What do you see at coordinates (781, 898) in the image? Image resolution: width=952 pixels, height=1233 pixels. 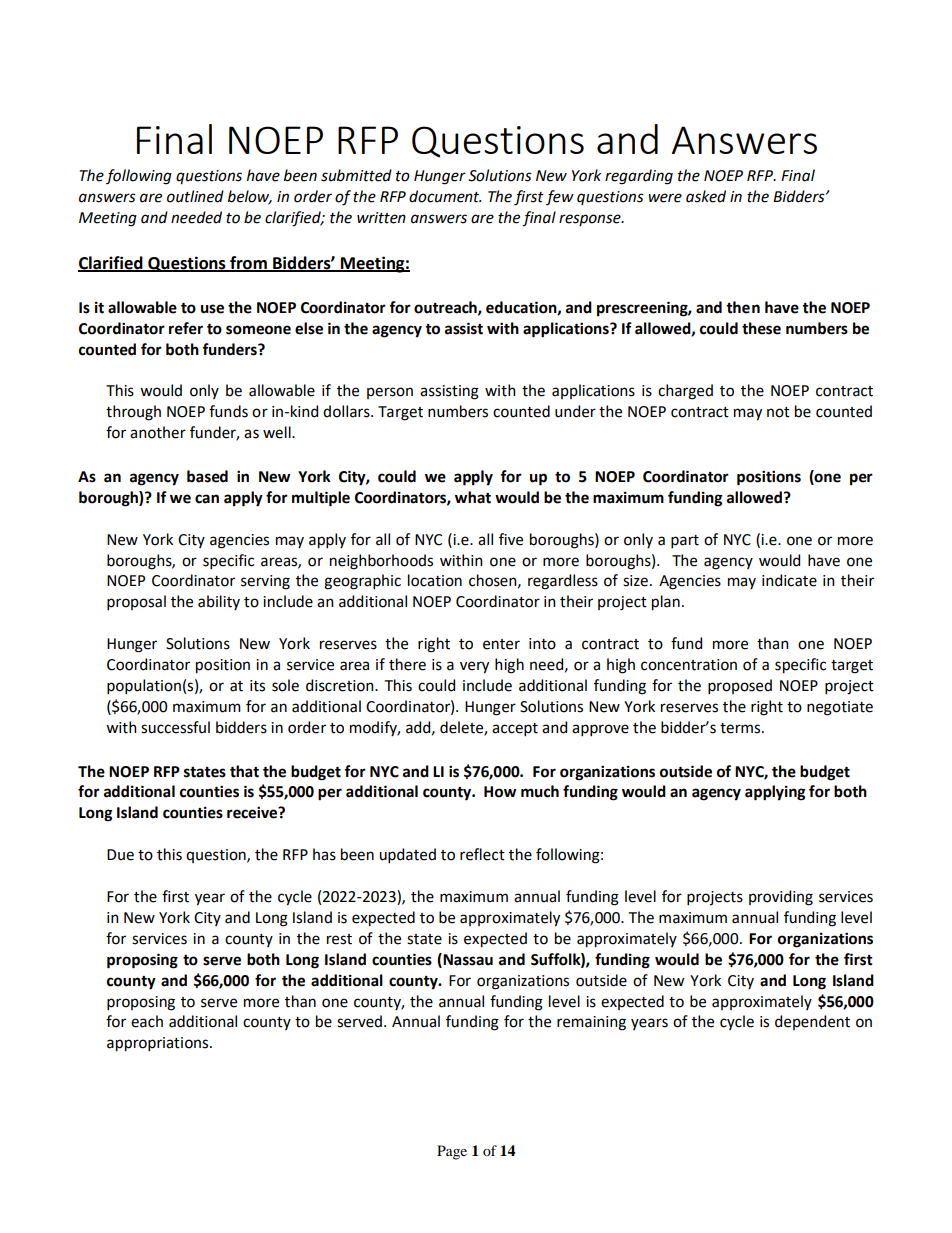 I see `providing` at bounding box center [781, 898].
